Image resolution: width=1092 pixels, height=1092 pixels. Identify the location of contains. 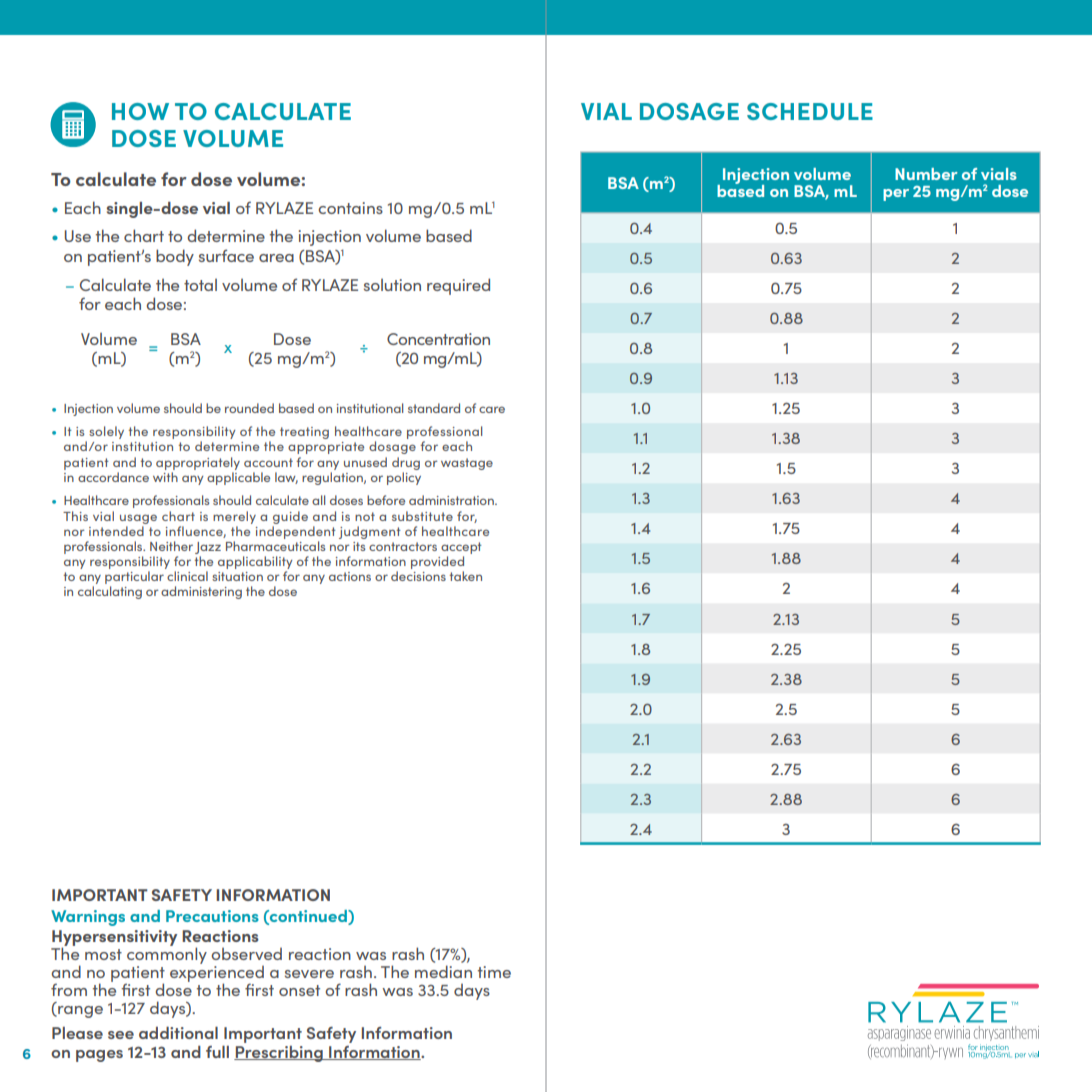
(350, 208).
